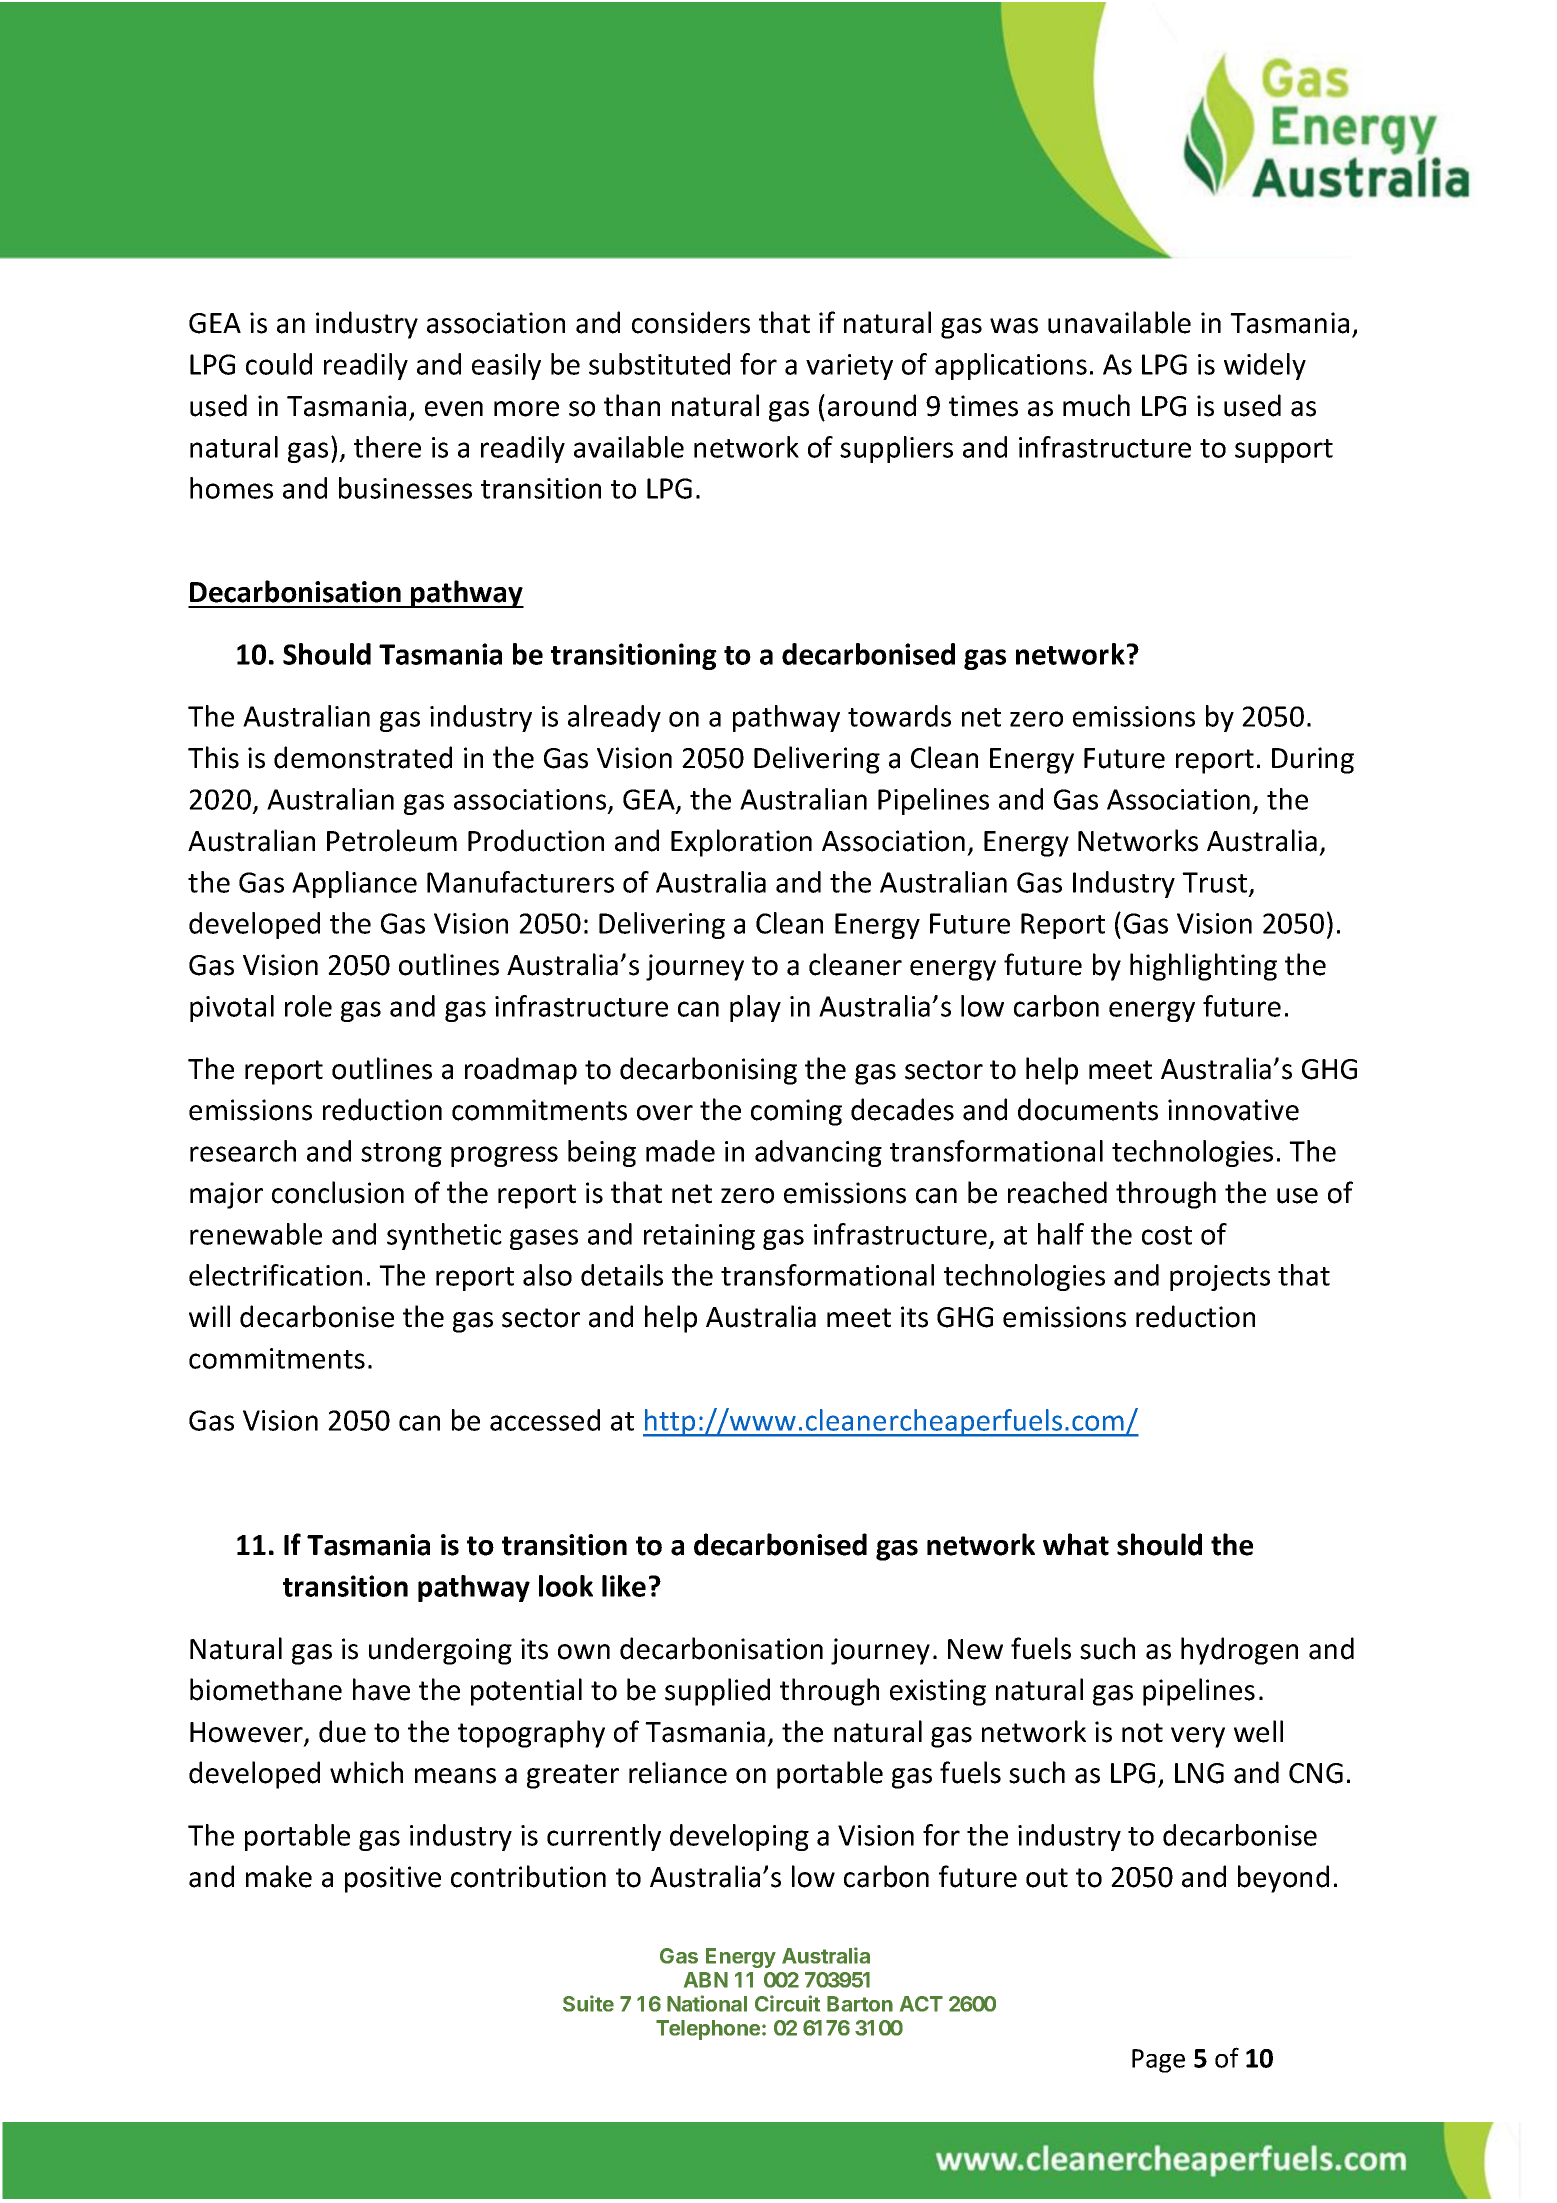 This screenshot has width=1557, height=2203. I want to click on could, so click(279, 364).
